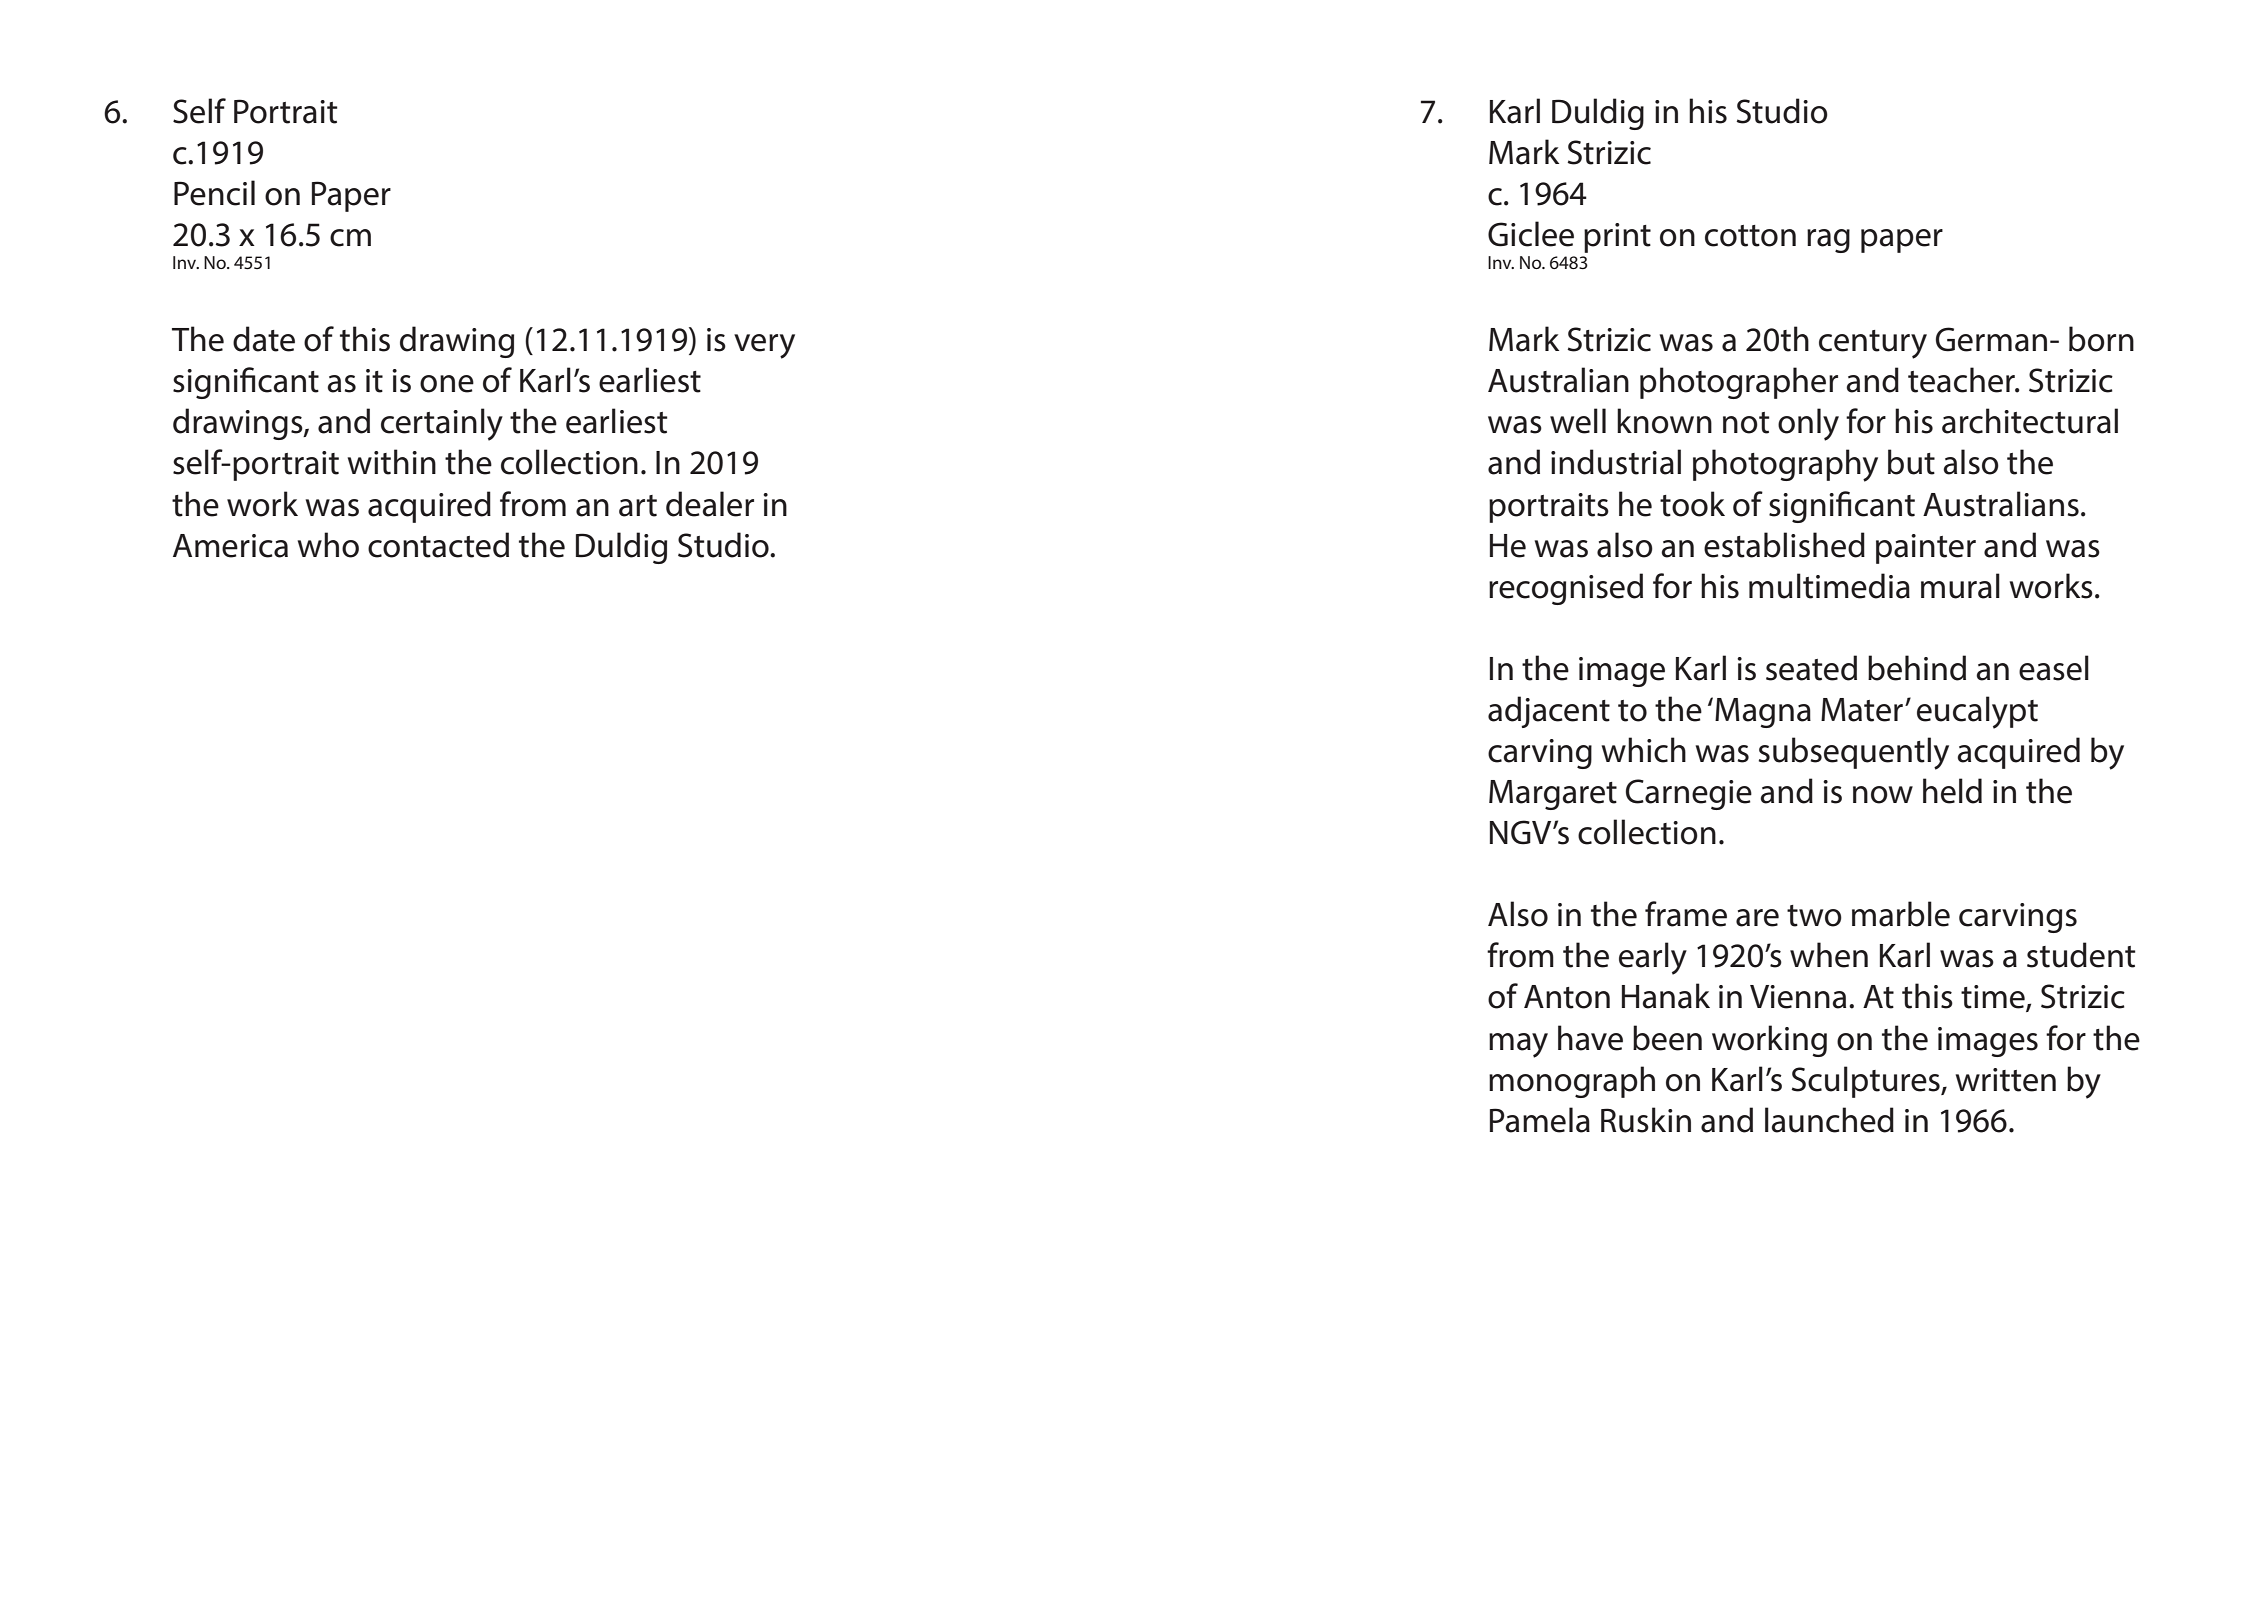 This screenshot has height=1601, width=2264. I want to click on Pencil, so click(214, 193).
